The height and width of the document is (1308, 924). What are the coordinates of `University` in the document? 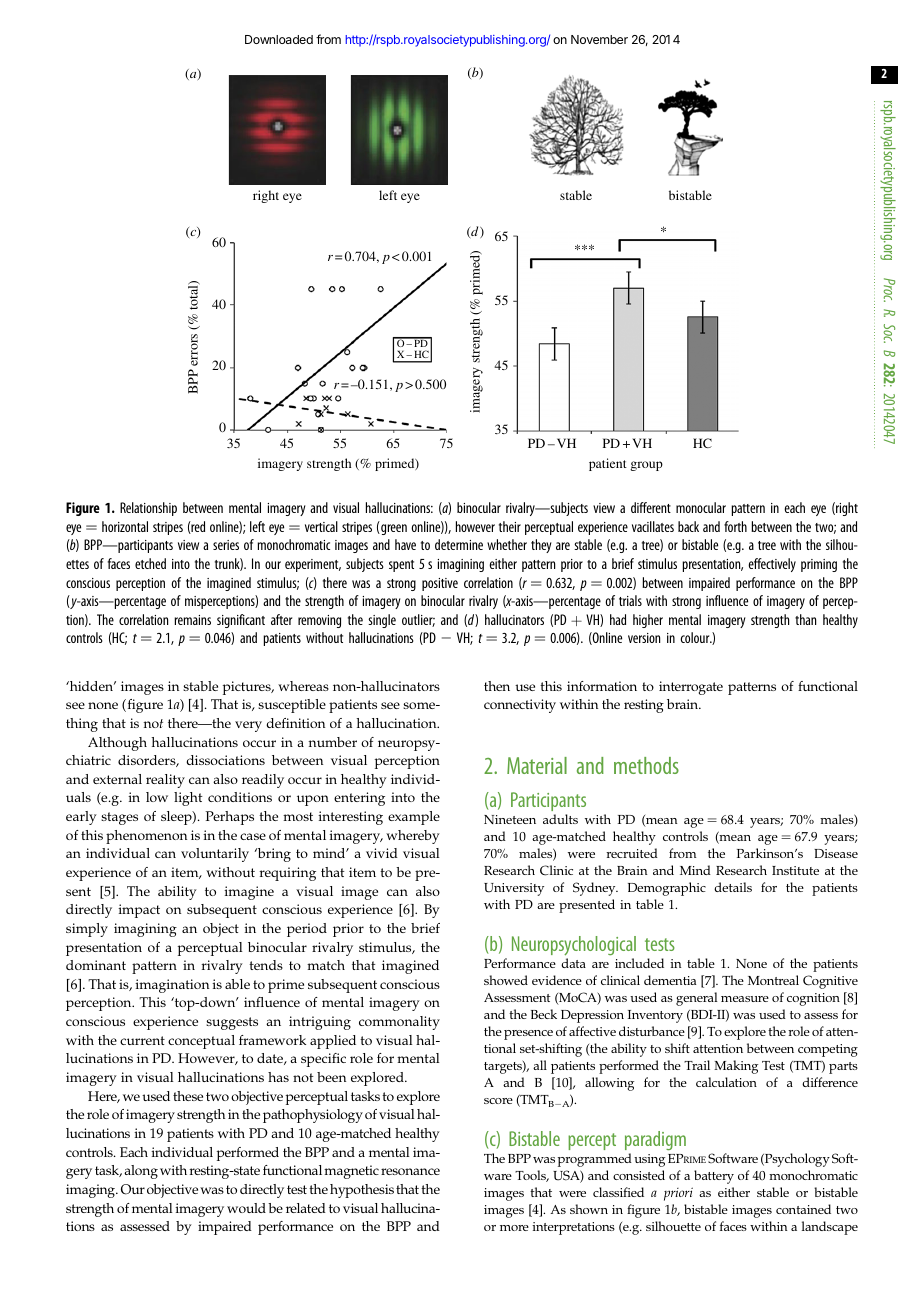 It's located at (514, 889).
